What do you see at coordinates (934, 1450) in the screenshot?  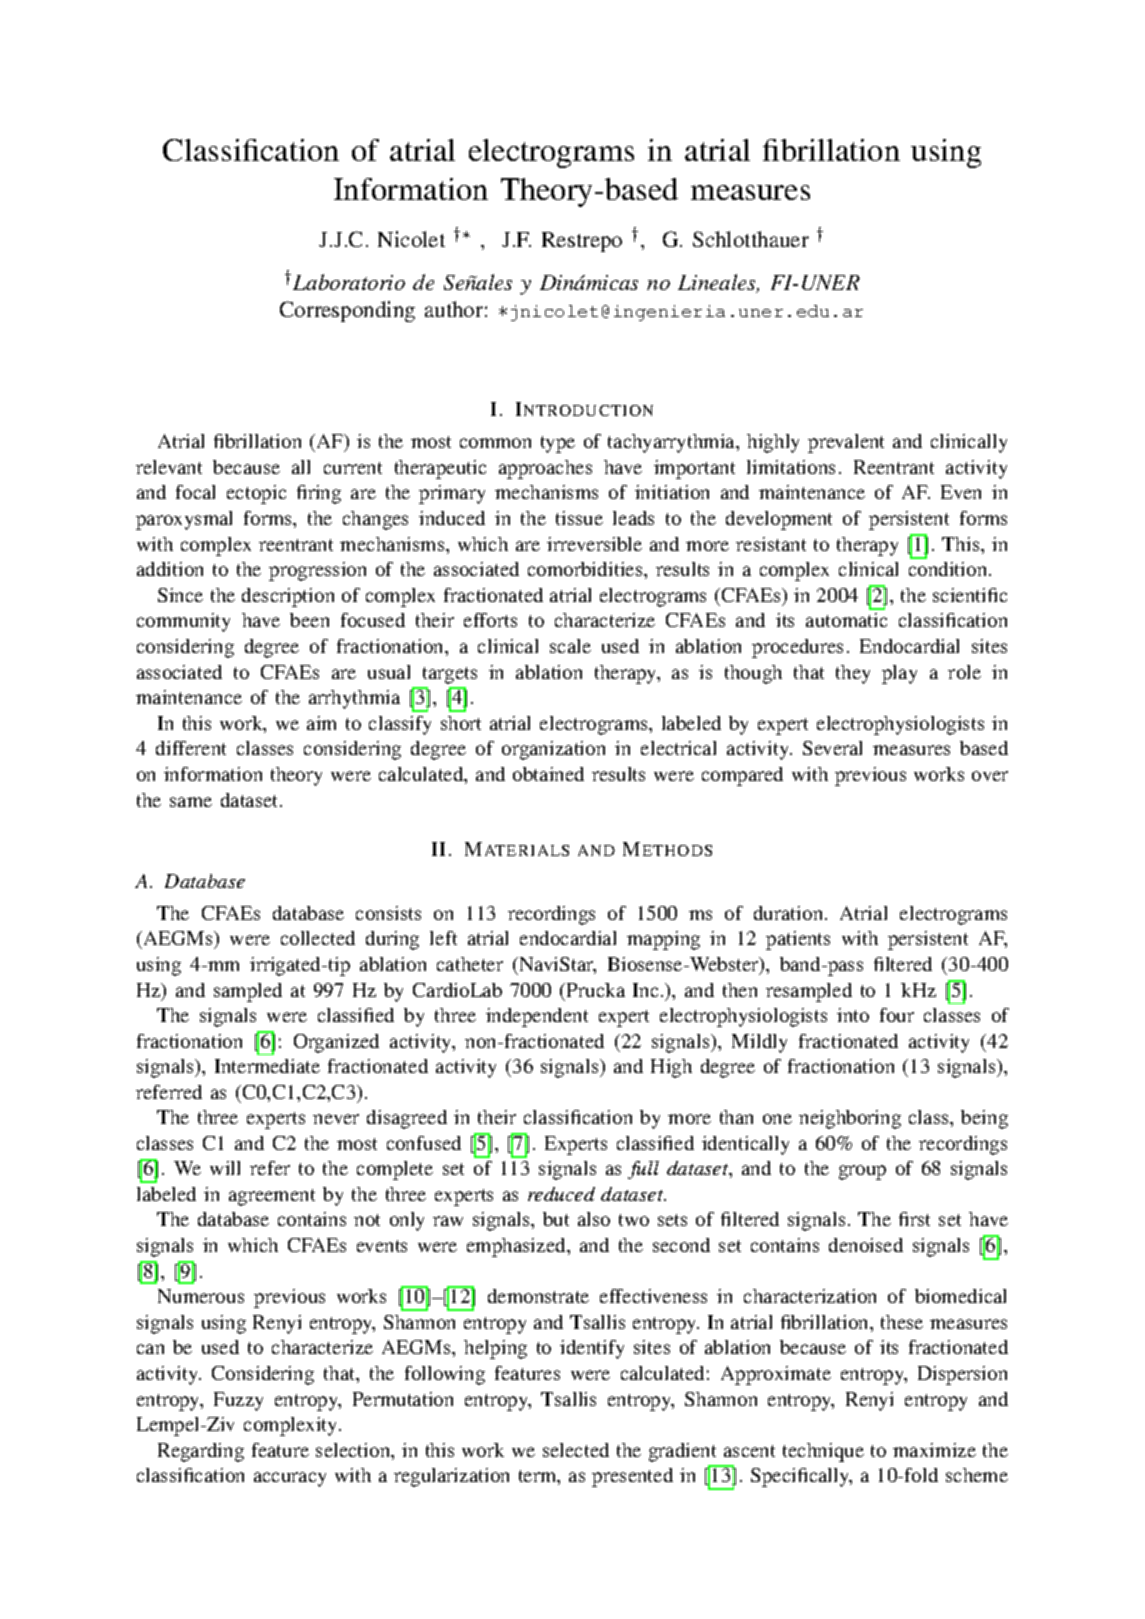 I see `maximize` at bounding box center [934, 1450].
